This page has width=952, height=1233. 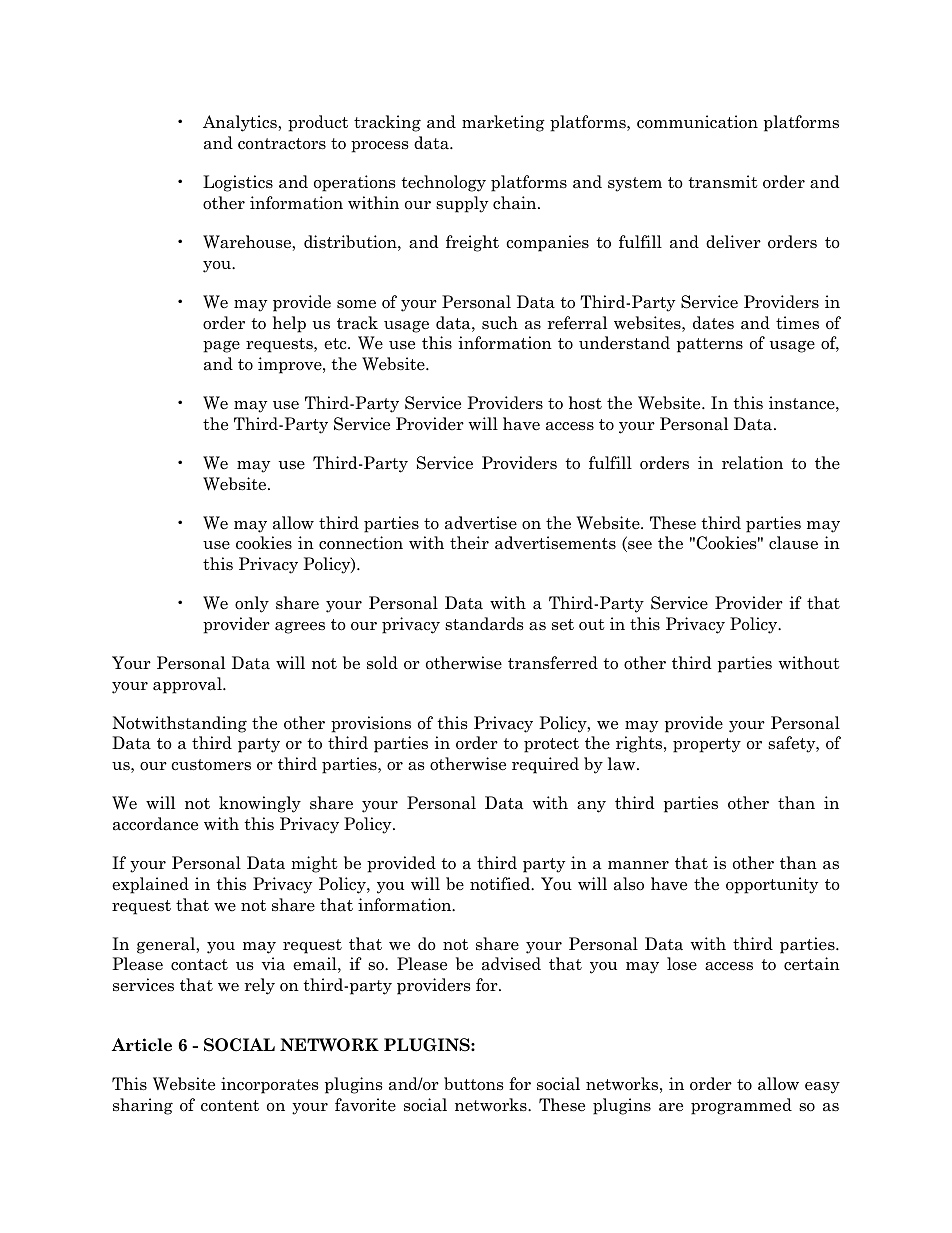 What do you see at coordinates (230, 1106) in the page?
I see `content` at bounding box center [230, 1106].
